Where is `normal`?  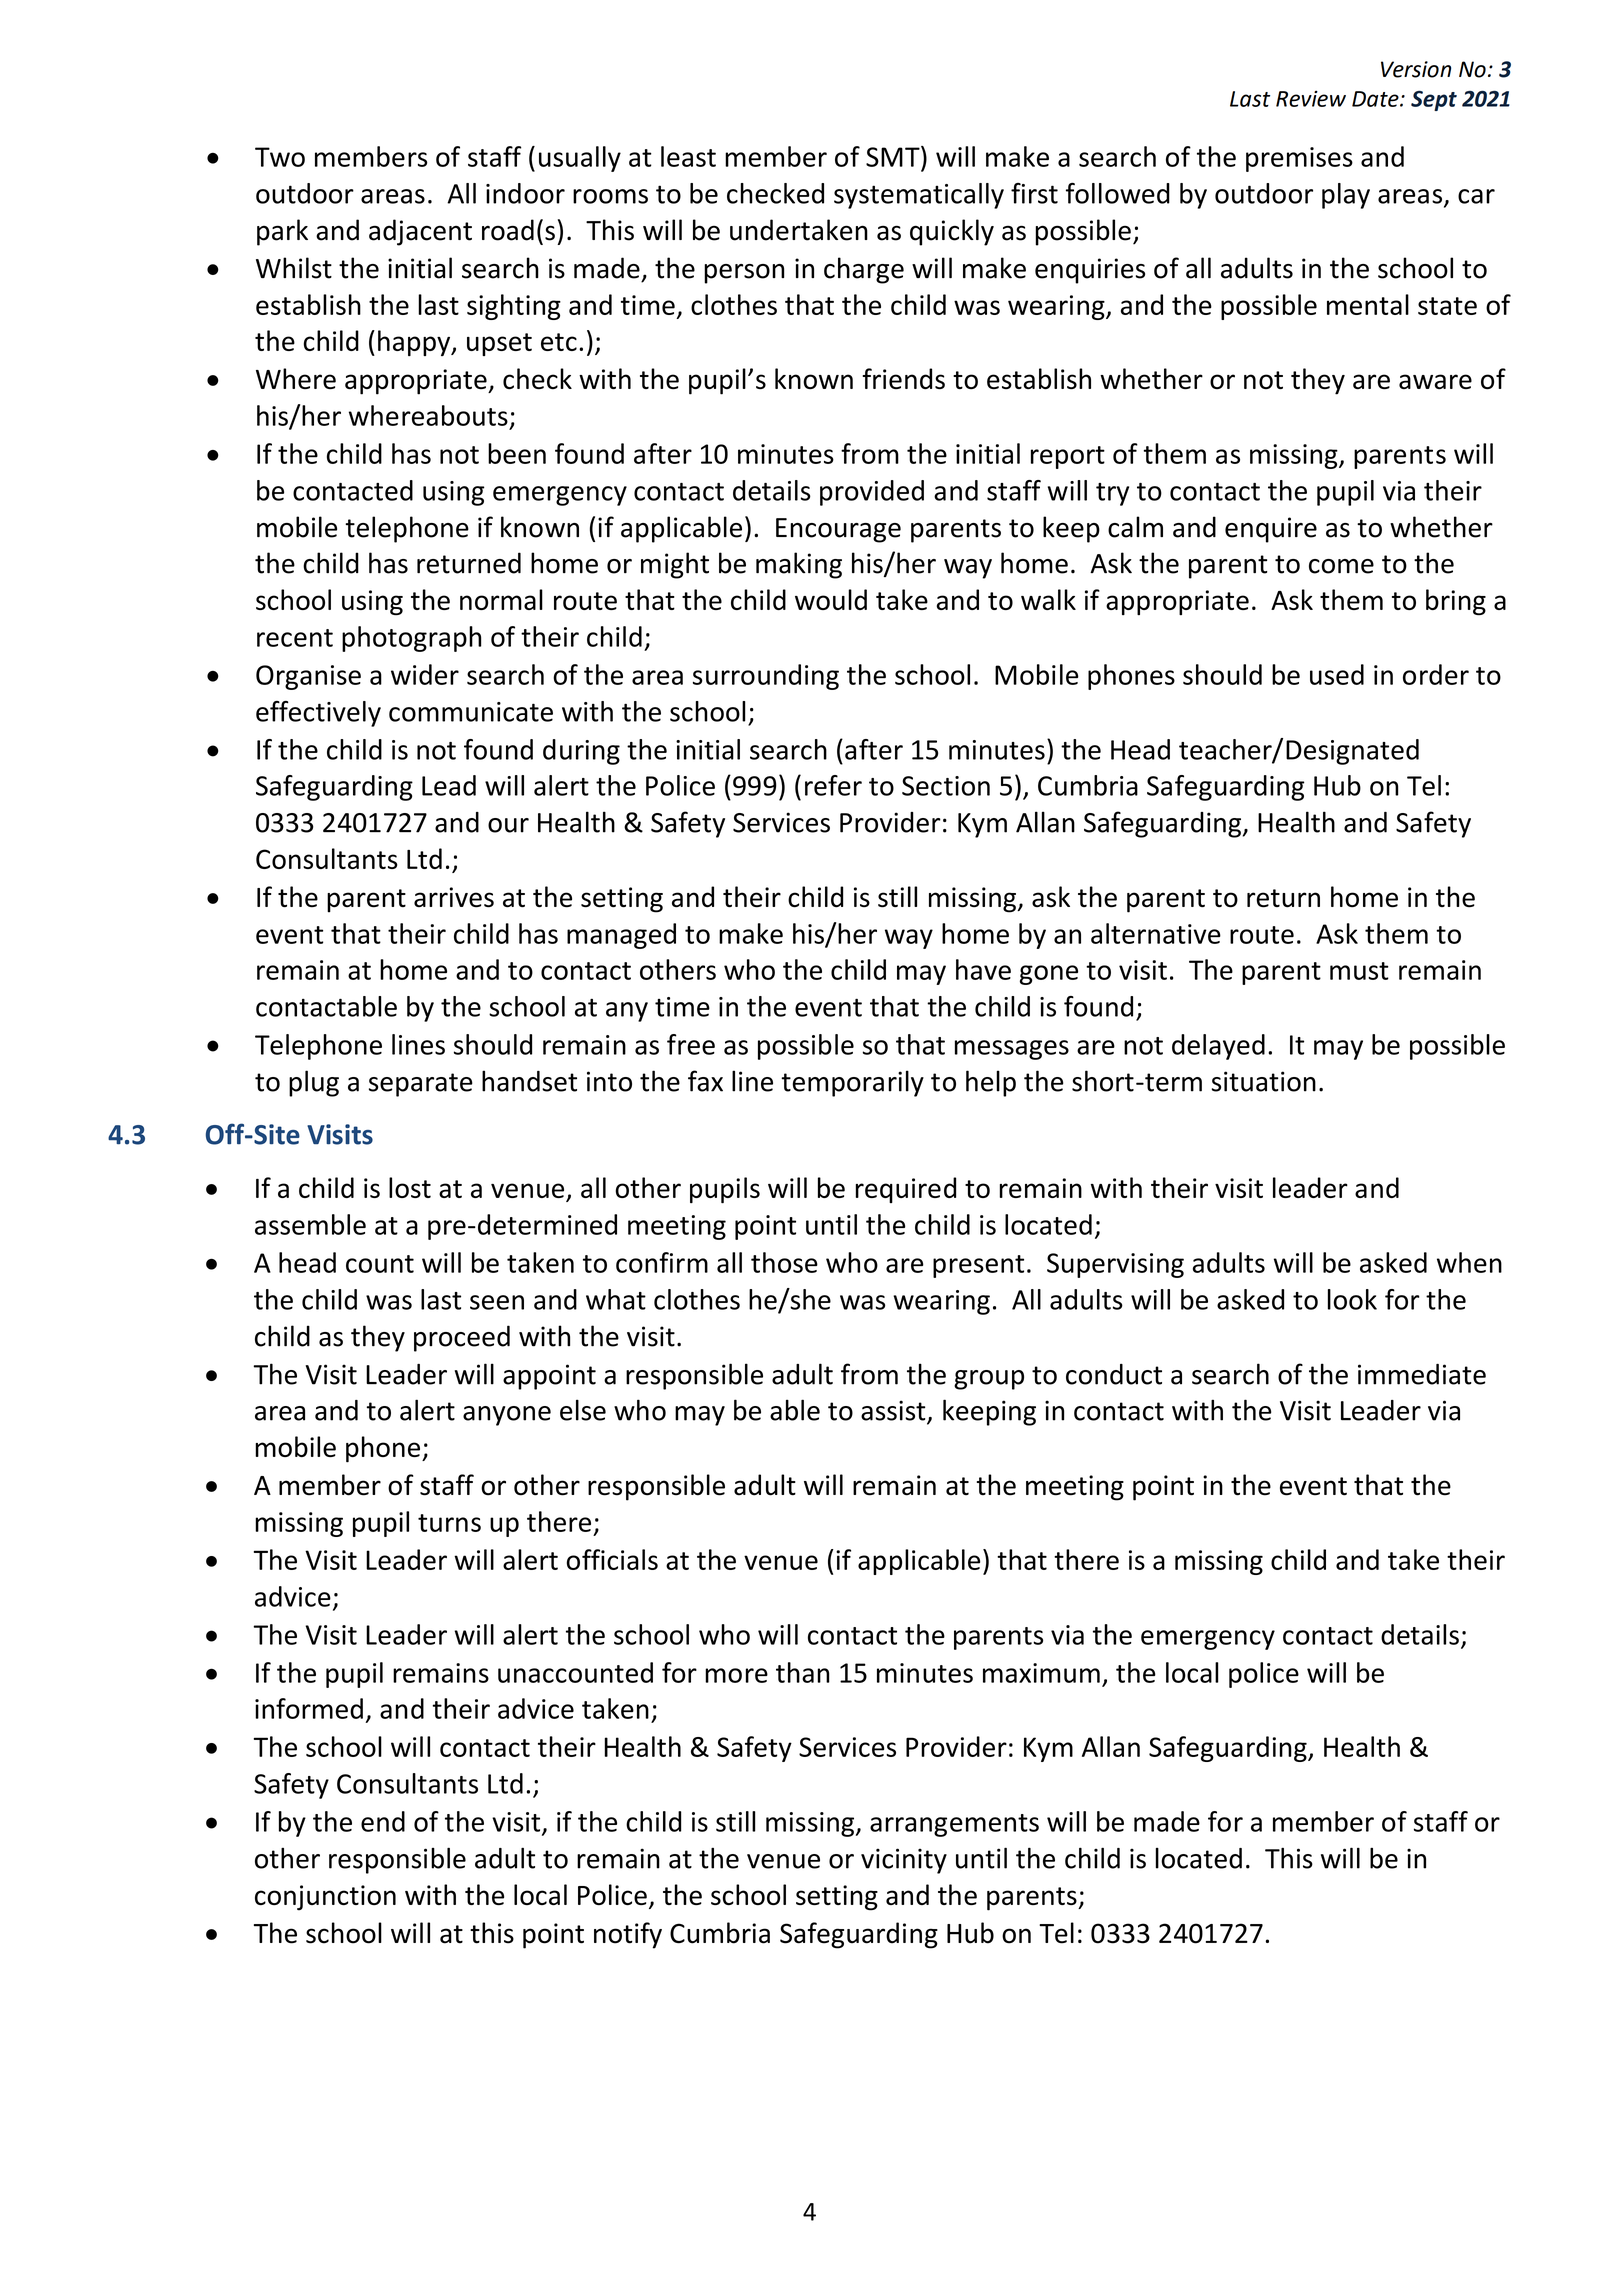
normal is located at coordinates (501, 599).
